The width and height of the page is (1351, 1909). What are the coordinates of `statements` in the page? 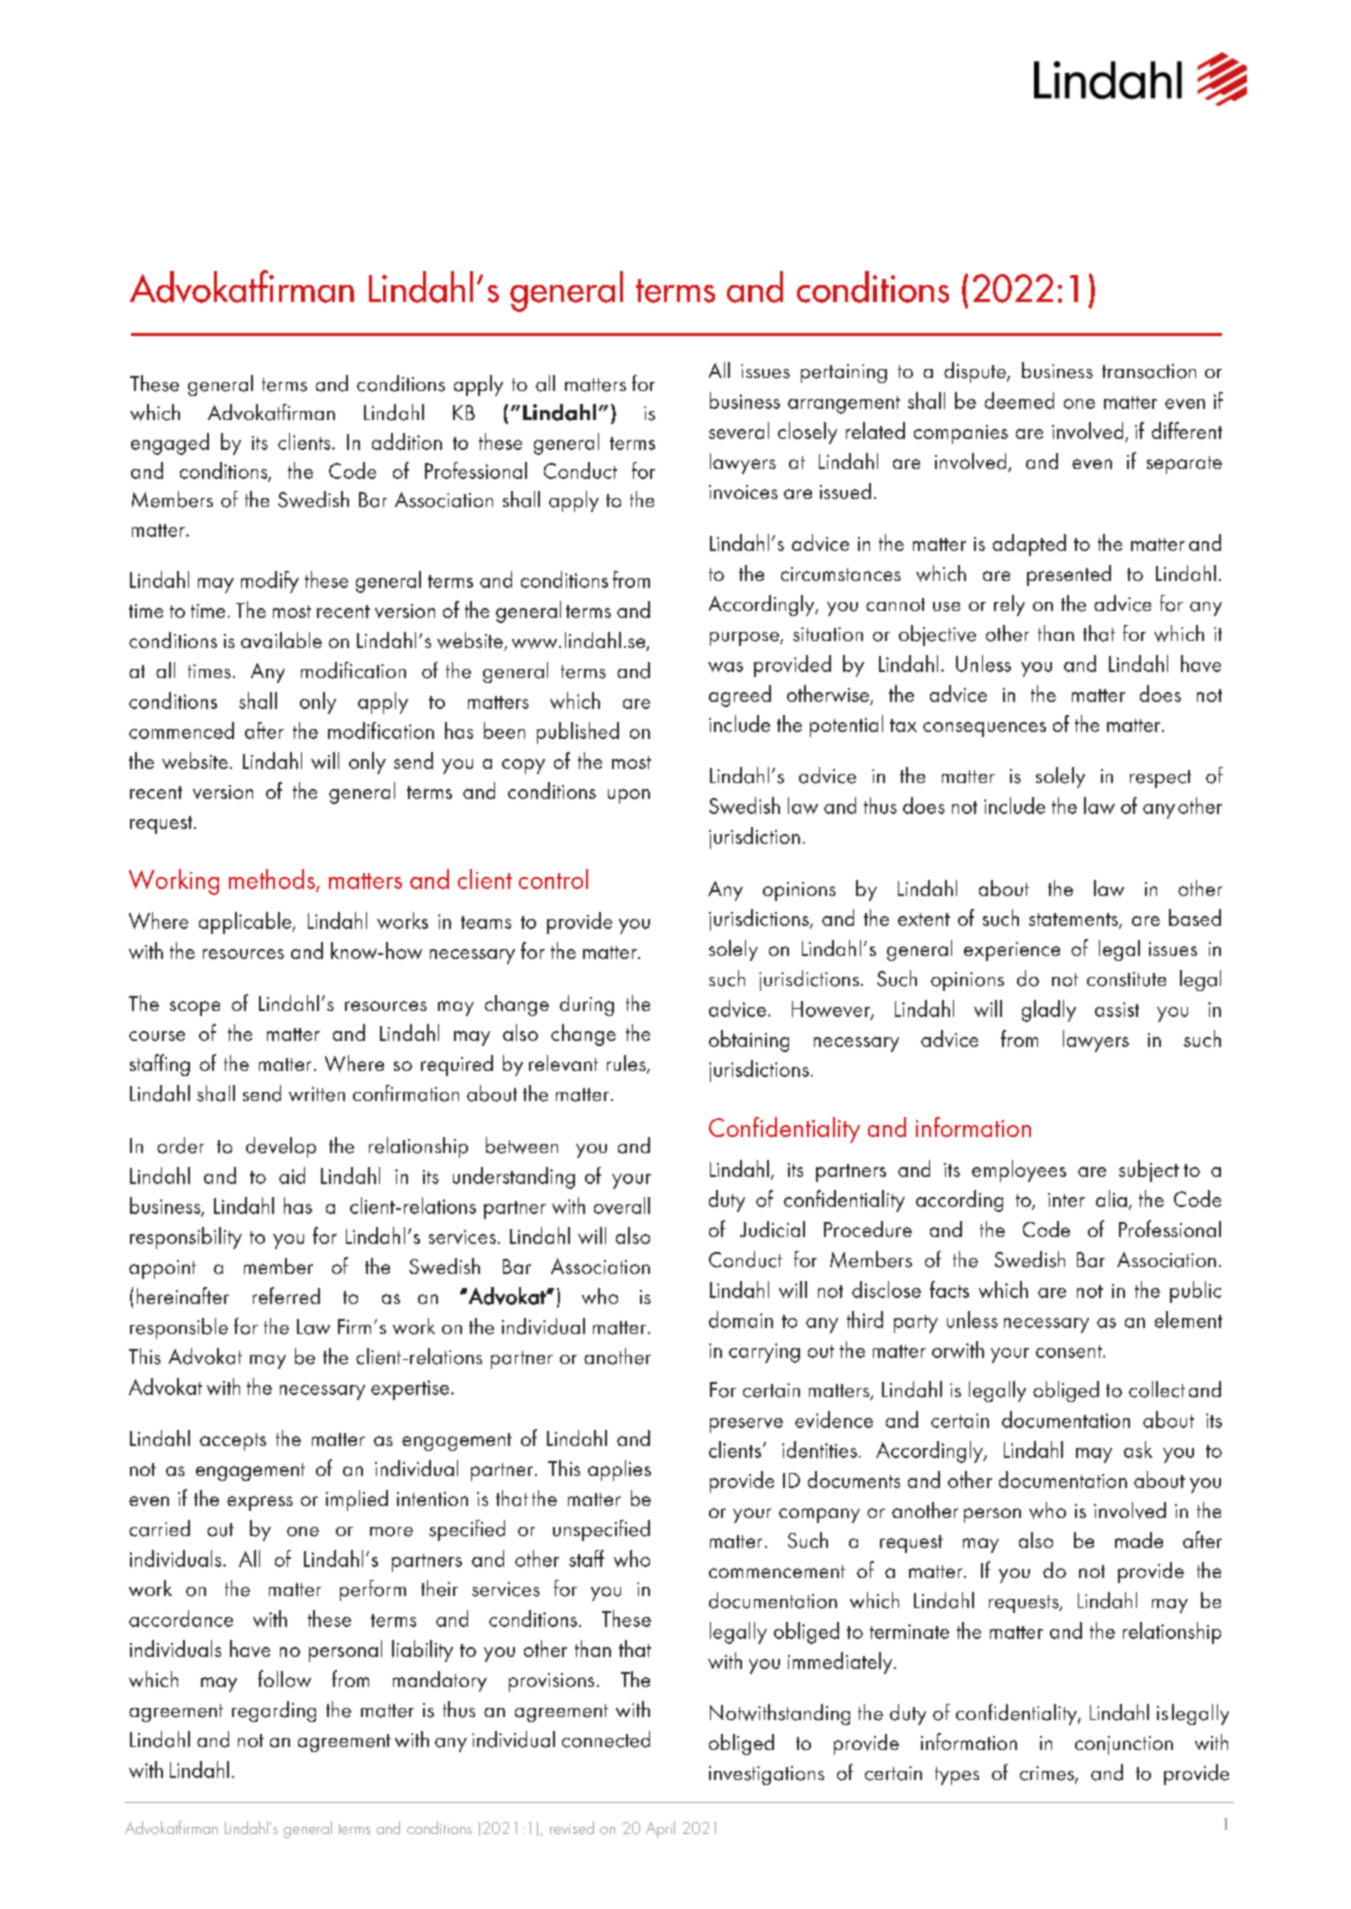 It's located at (1074, 921).
